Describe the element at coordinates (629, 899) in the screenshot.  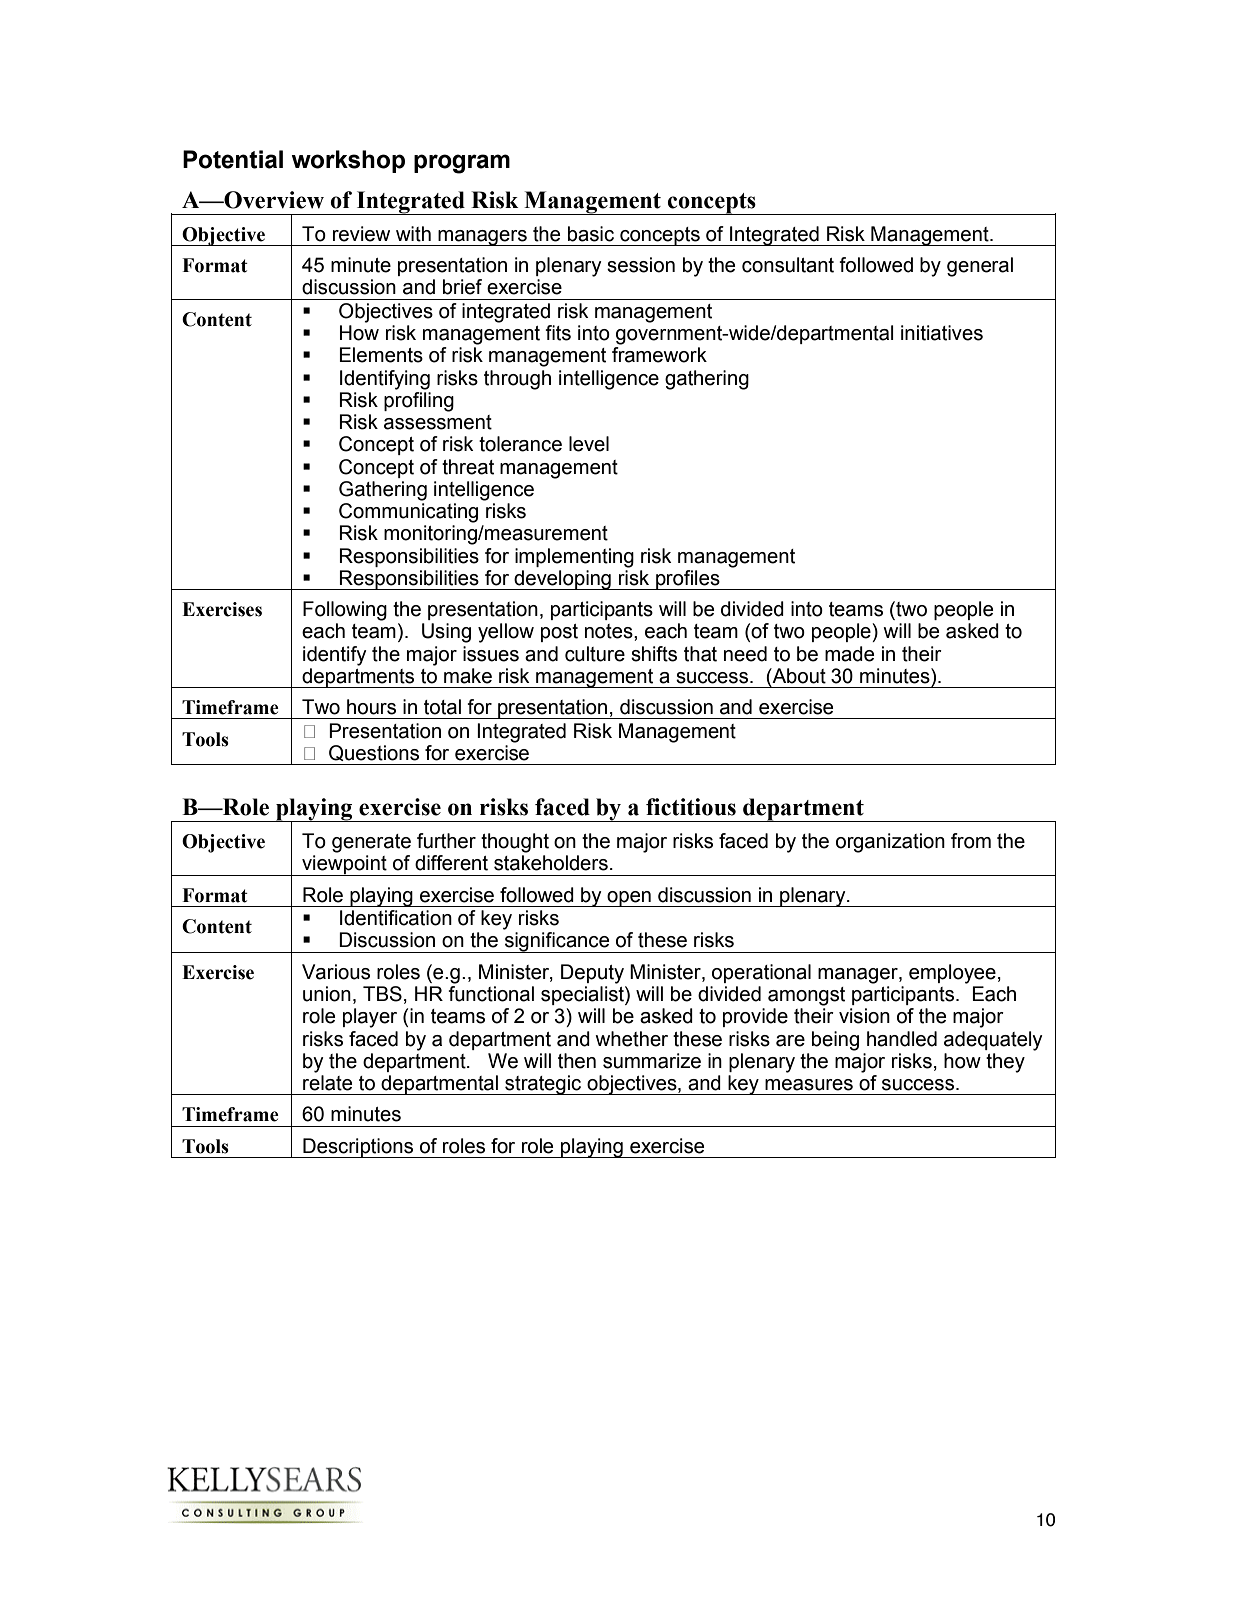
I see `open` at that location.
